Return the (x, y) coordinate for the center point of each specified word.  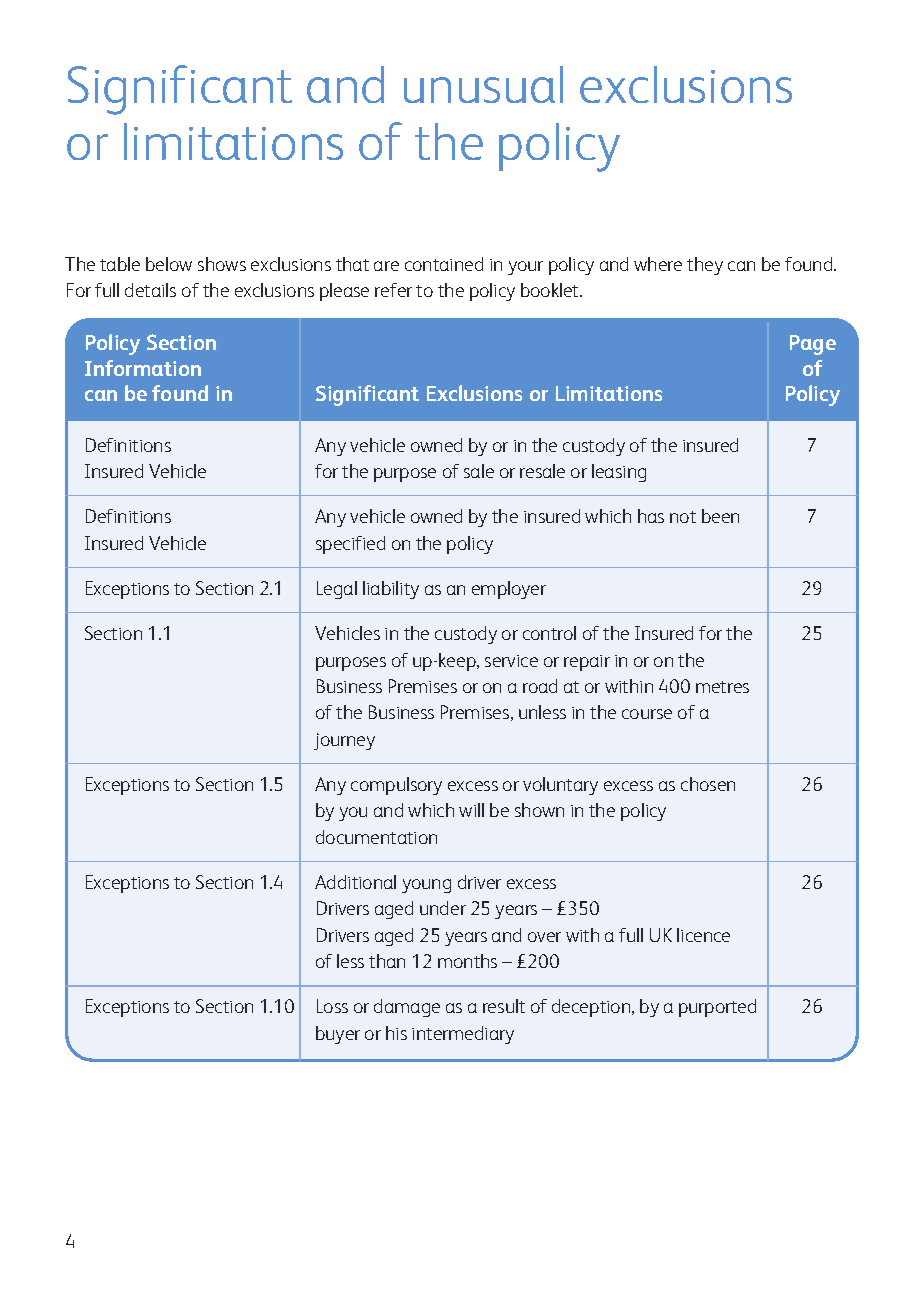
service (511, 661)
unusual (483, 84)
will (471, 810)
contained (444, 264)
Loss (332, 1006)
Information (143, 368)
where (658, 264)
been (720, 516)
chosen (708, 784)
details (150, 290)
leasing (619, 473)
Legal (337, 590)
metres (722, 687)
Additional (355, 882)
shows (222, 264)
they (705, 266)
